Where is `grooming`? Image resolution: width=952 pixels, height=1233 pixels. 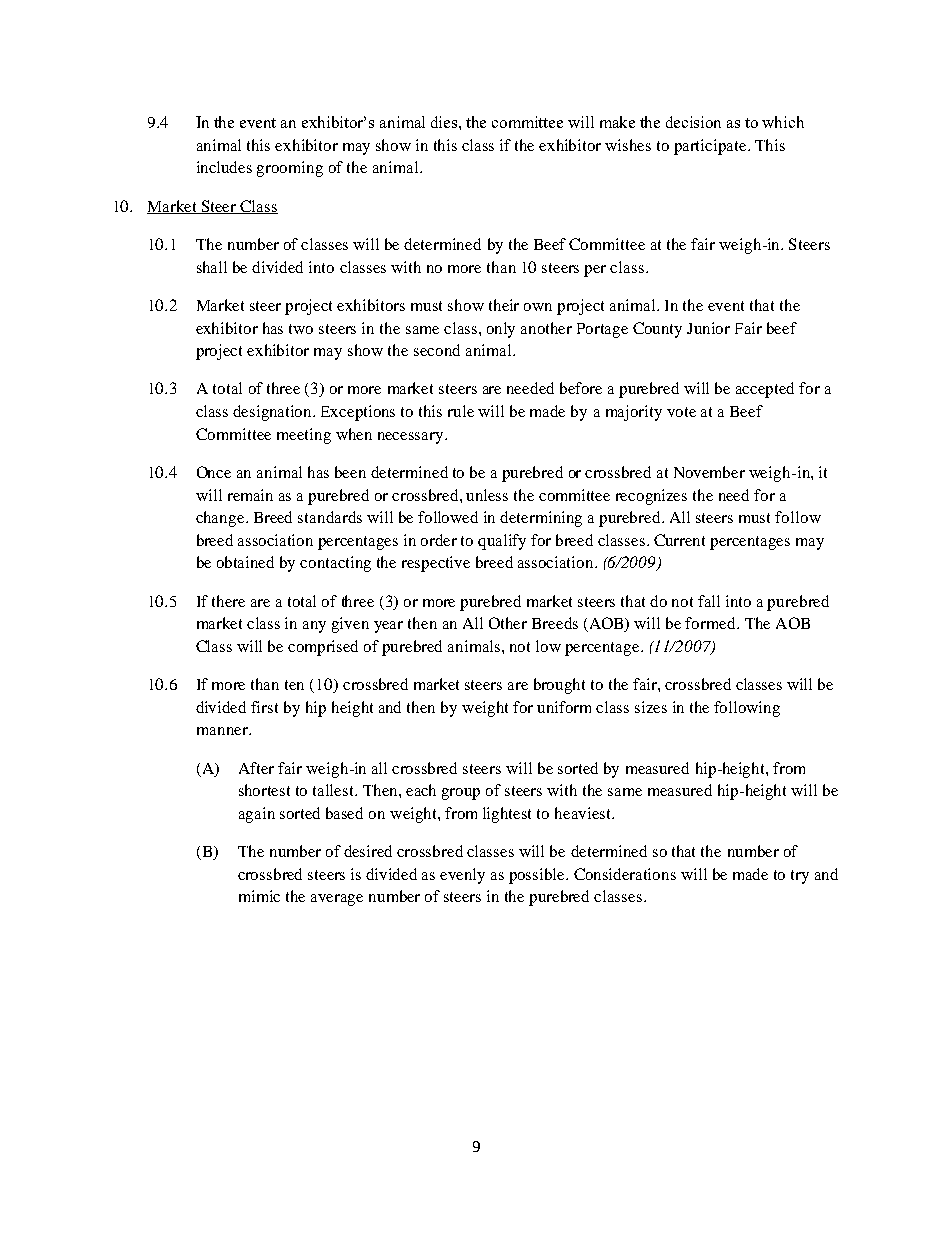
grooming is located at coordinates (290, 169).
